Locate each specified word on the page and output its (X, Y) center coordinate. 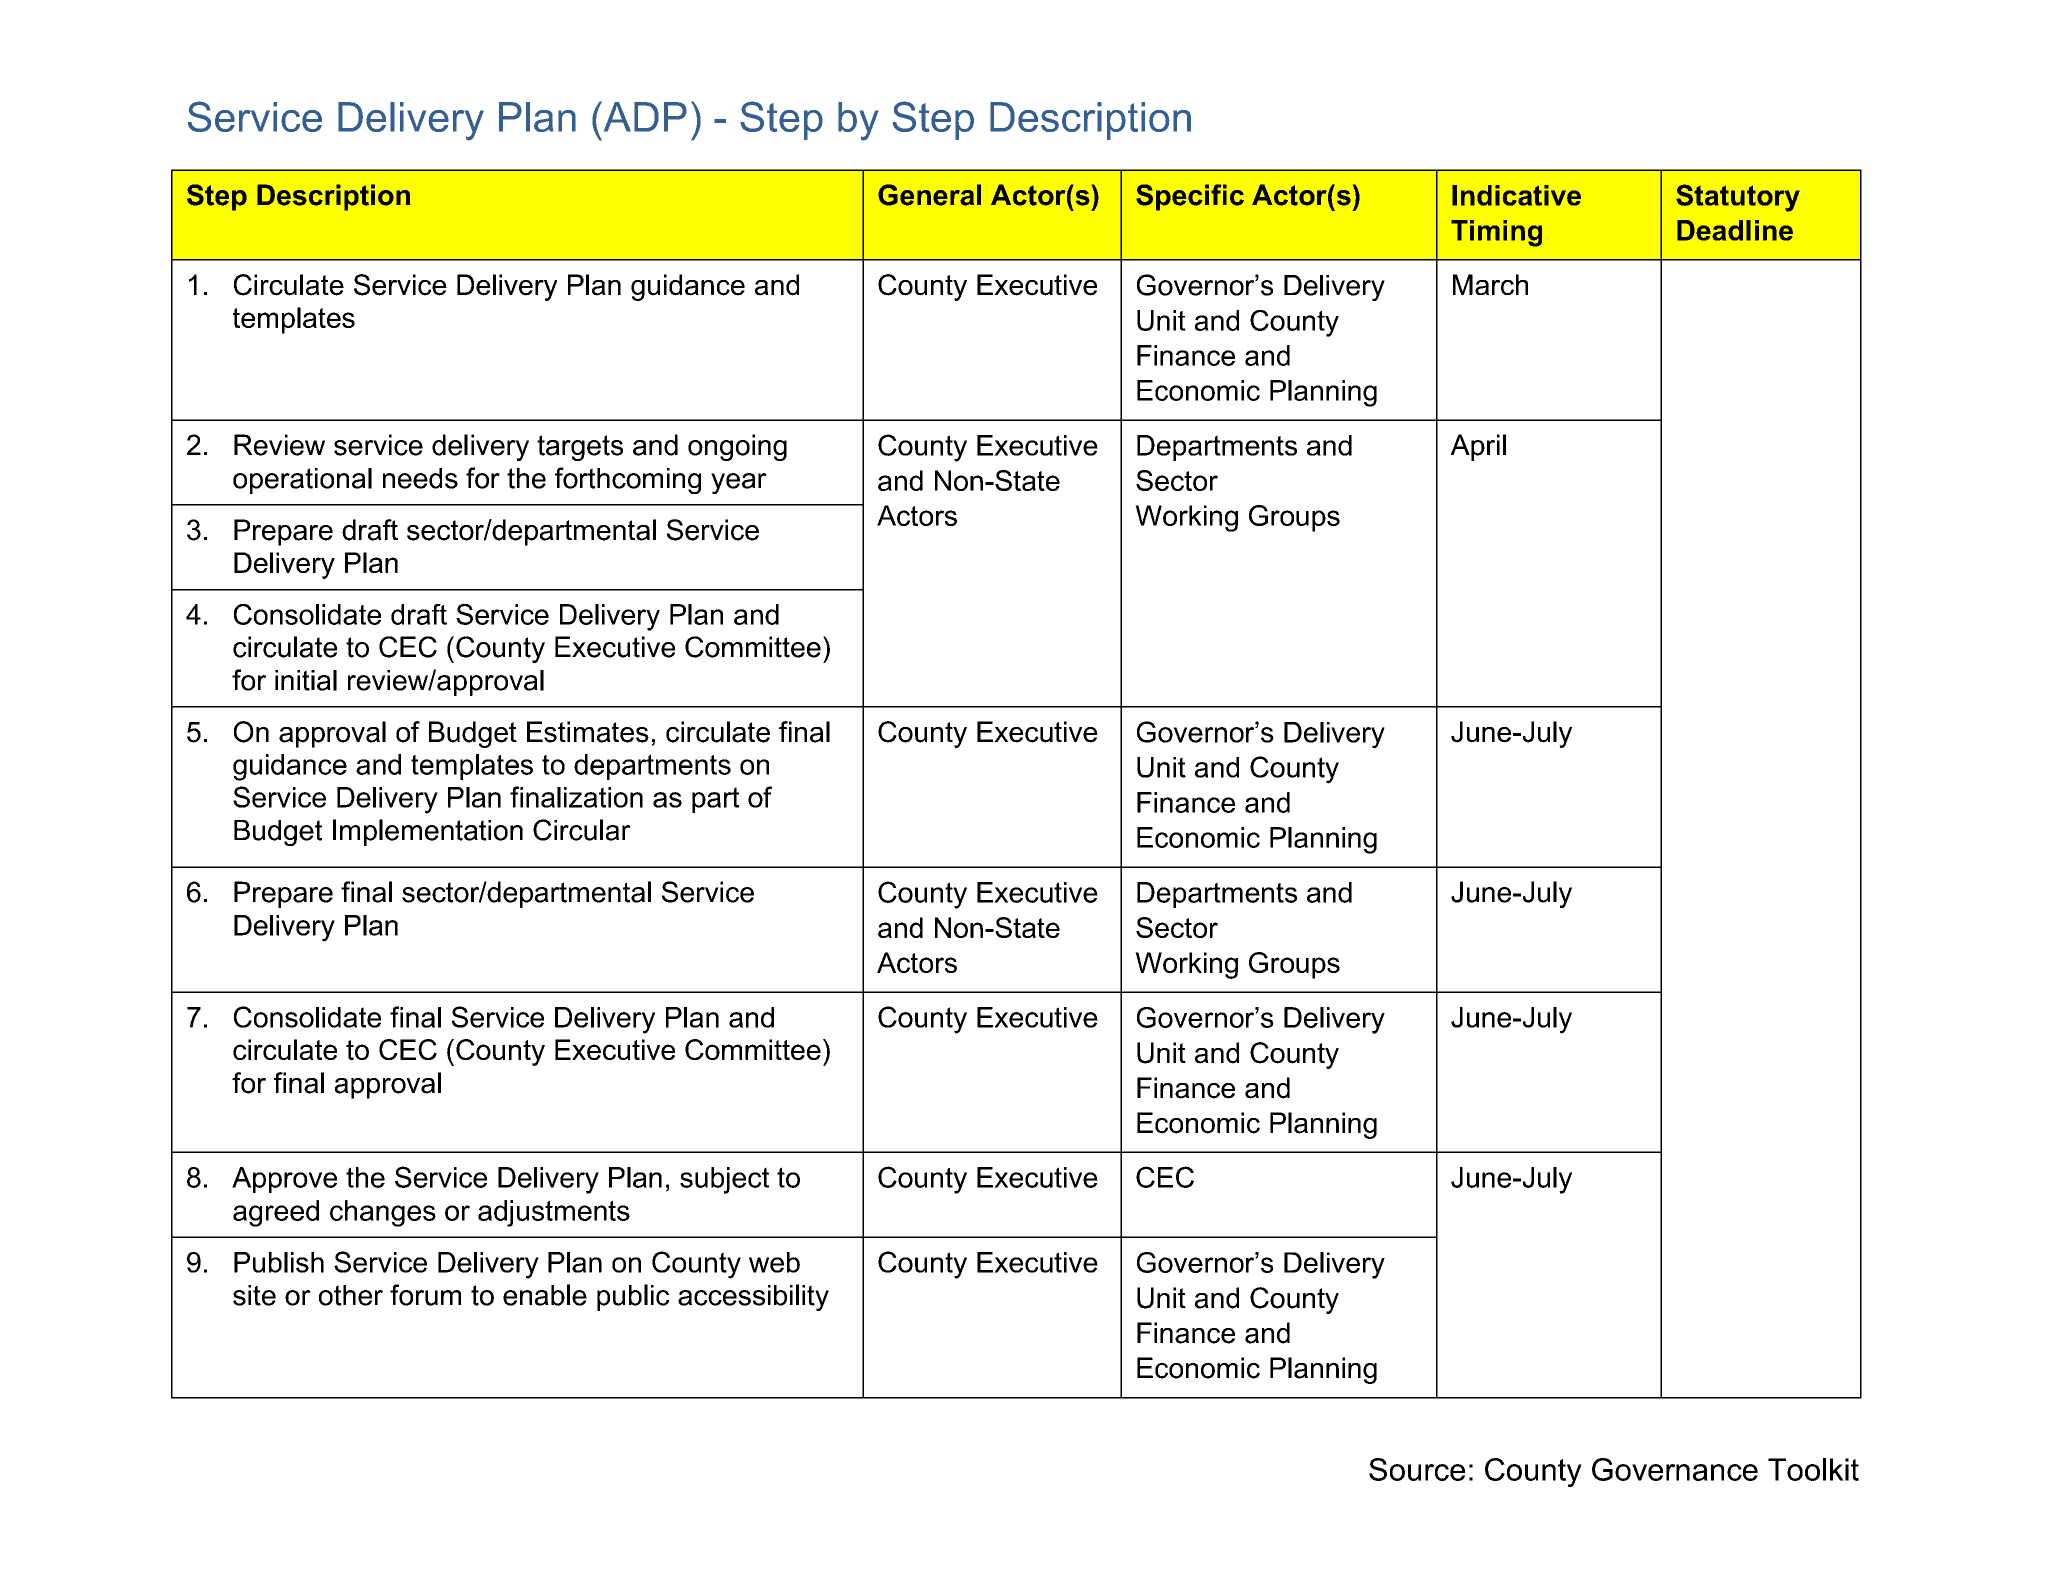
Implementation (428, 832)
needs (420, 478)
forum (425, 1295)
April (1478, 447)
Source (1417, 1469)
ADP (644, 116)
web (774, 1262)
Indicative (1516, 195)
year (739, 483)
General (929, 195)
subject (724, 1180)
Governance (1675, 1469)
